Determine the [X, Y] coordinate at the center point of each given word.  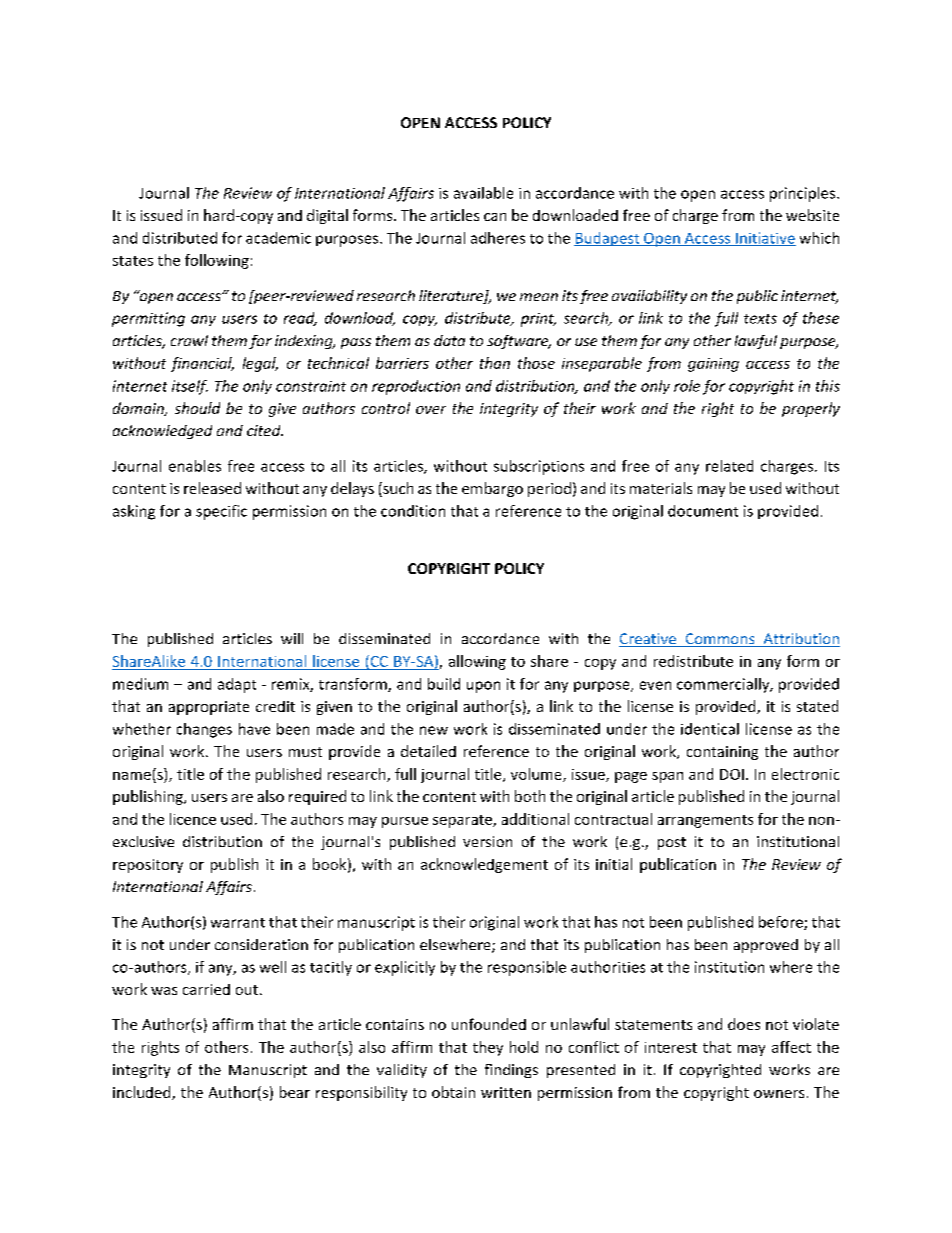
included [143, 1093]
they [488, 1048]
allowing [477, 662]
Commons [720, 640]
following [217, 261]
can [495, 217]
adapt [237, 685]
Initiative [765, 239]
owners [779, 1094]
